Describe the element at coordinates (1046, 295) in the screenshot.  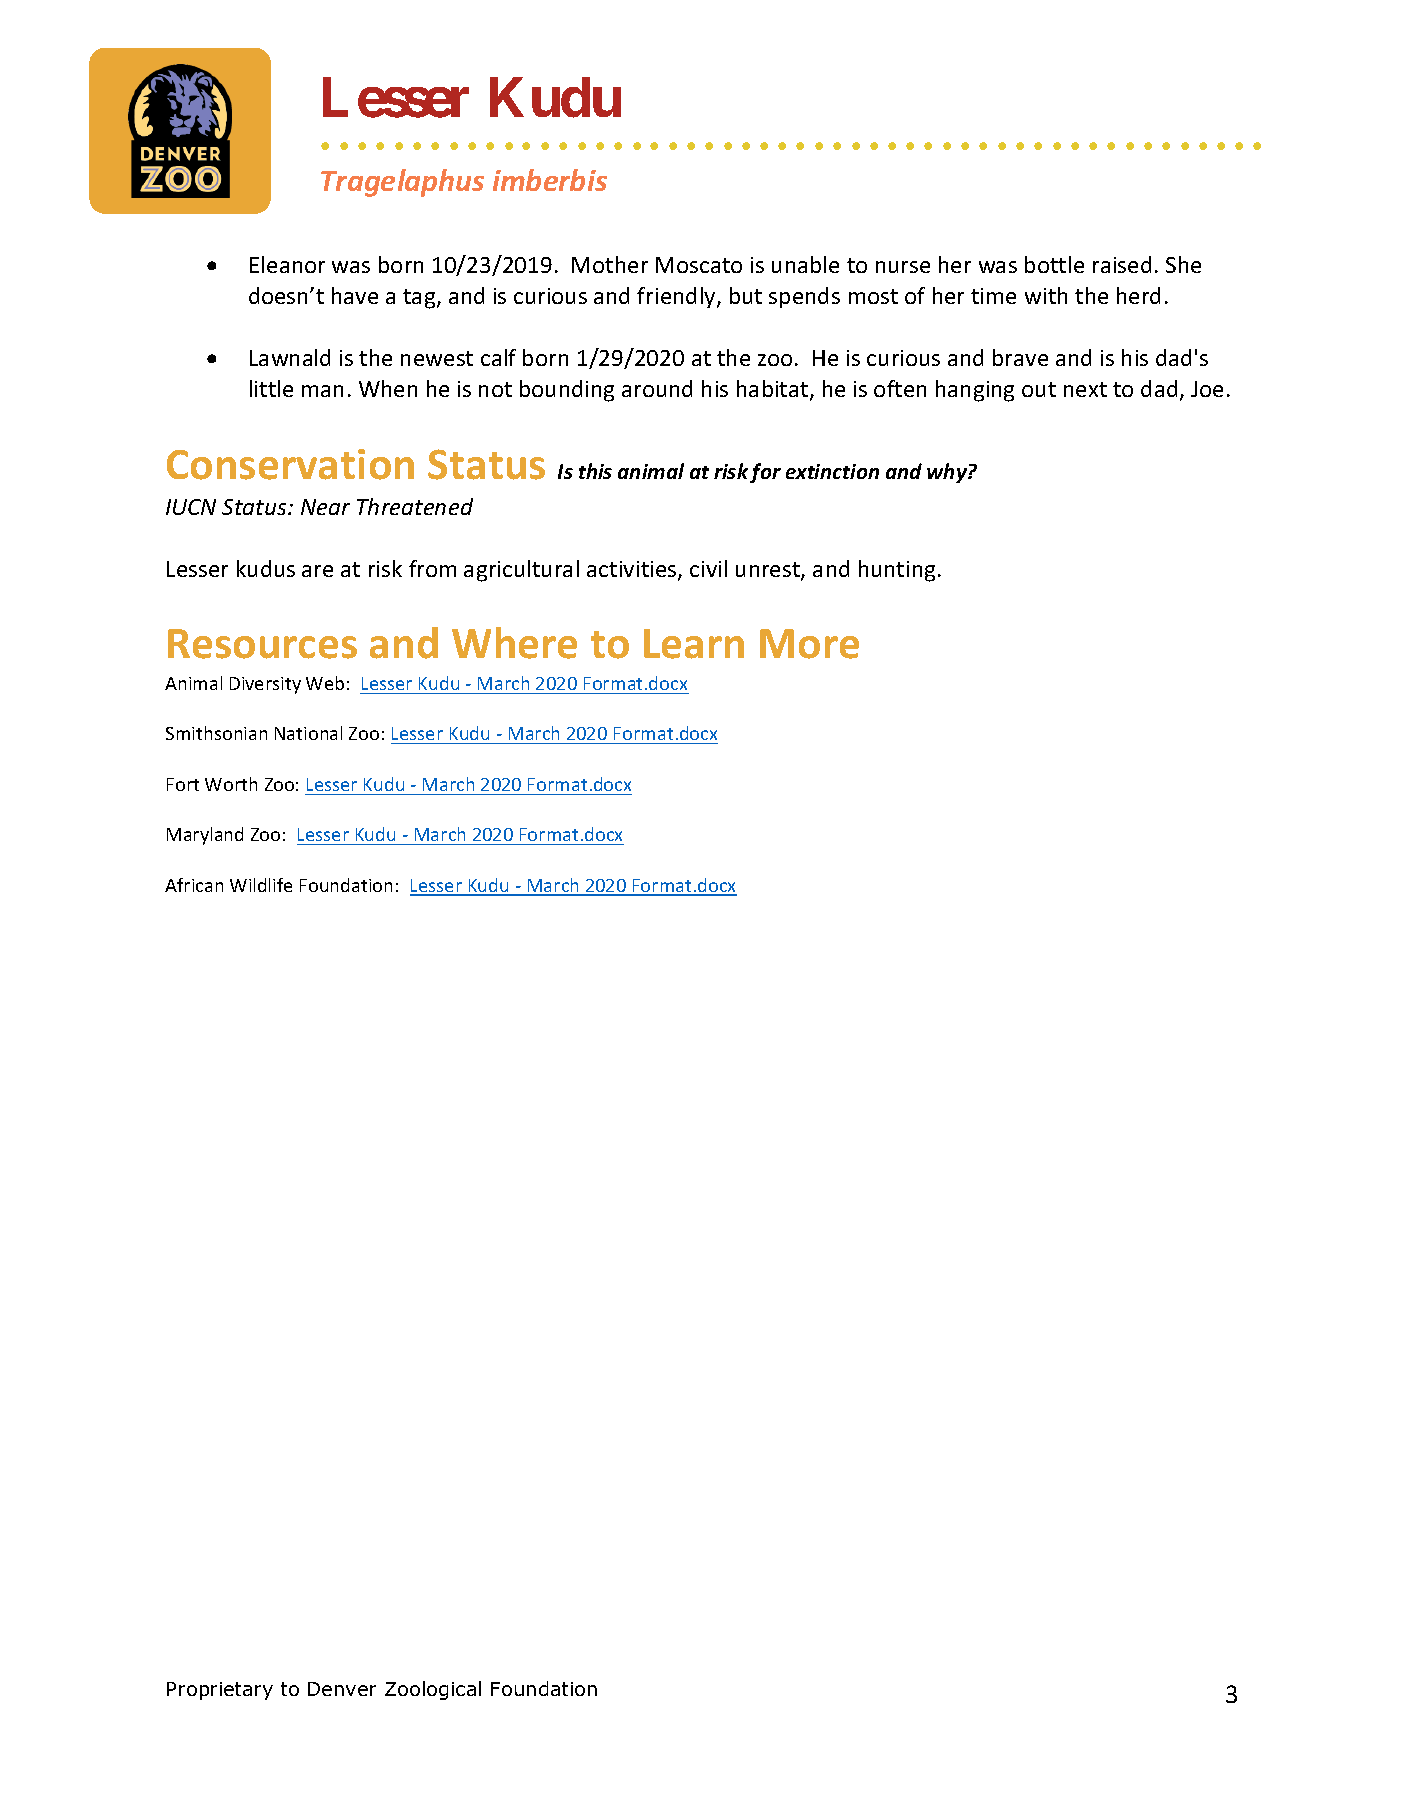
I see `with` at that location.
